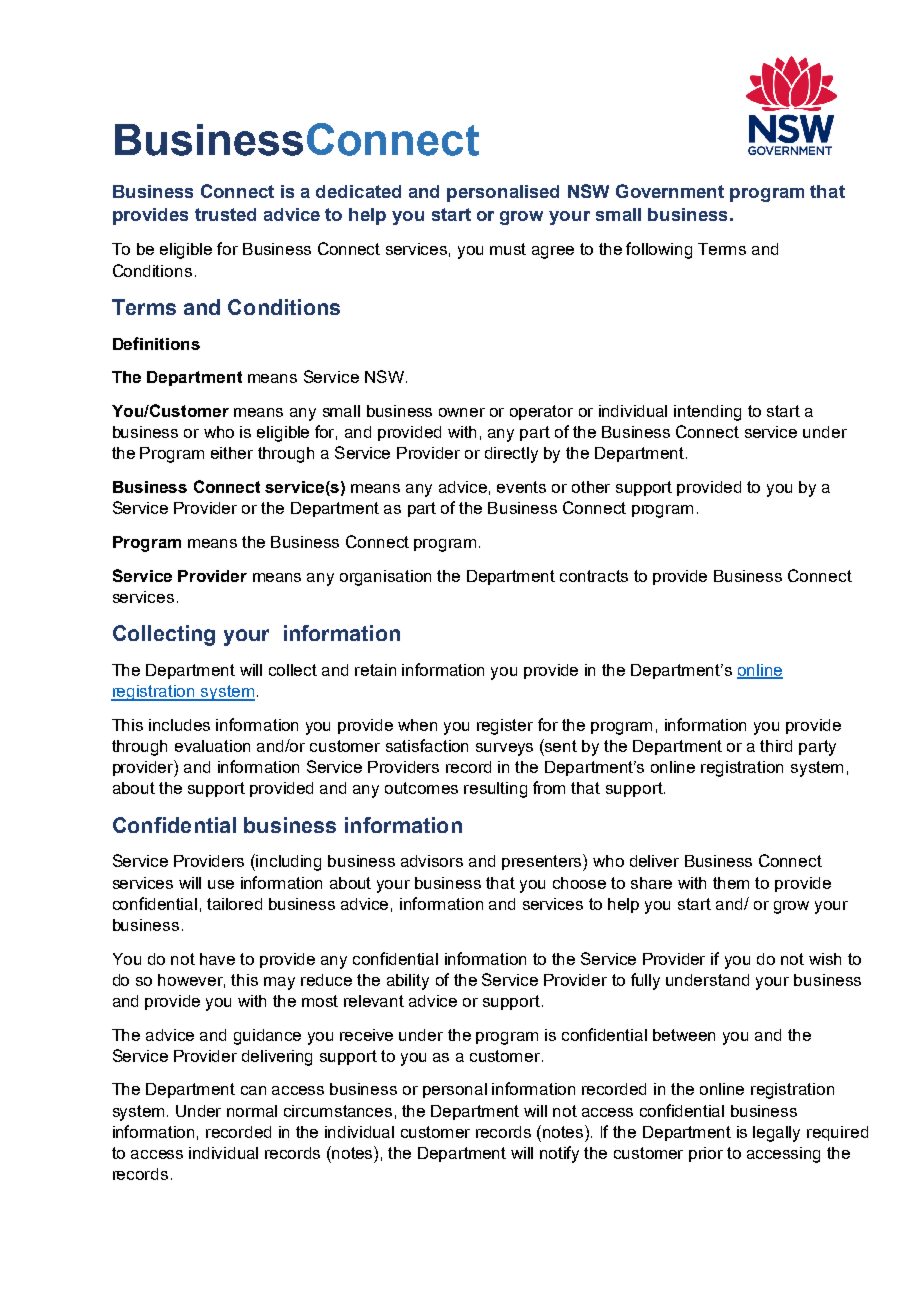 The image size is (924, 1308). Describe the element at coordinates (559, 1154) in the screenshot. I see `notify` at that location.
